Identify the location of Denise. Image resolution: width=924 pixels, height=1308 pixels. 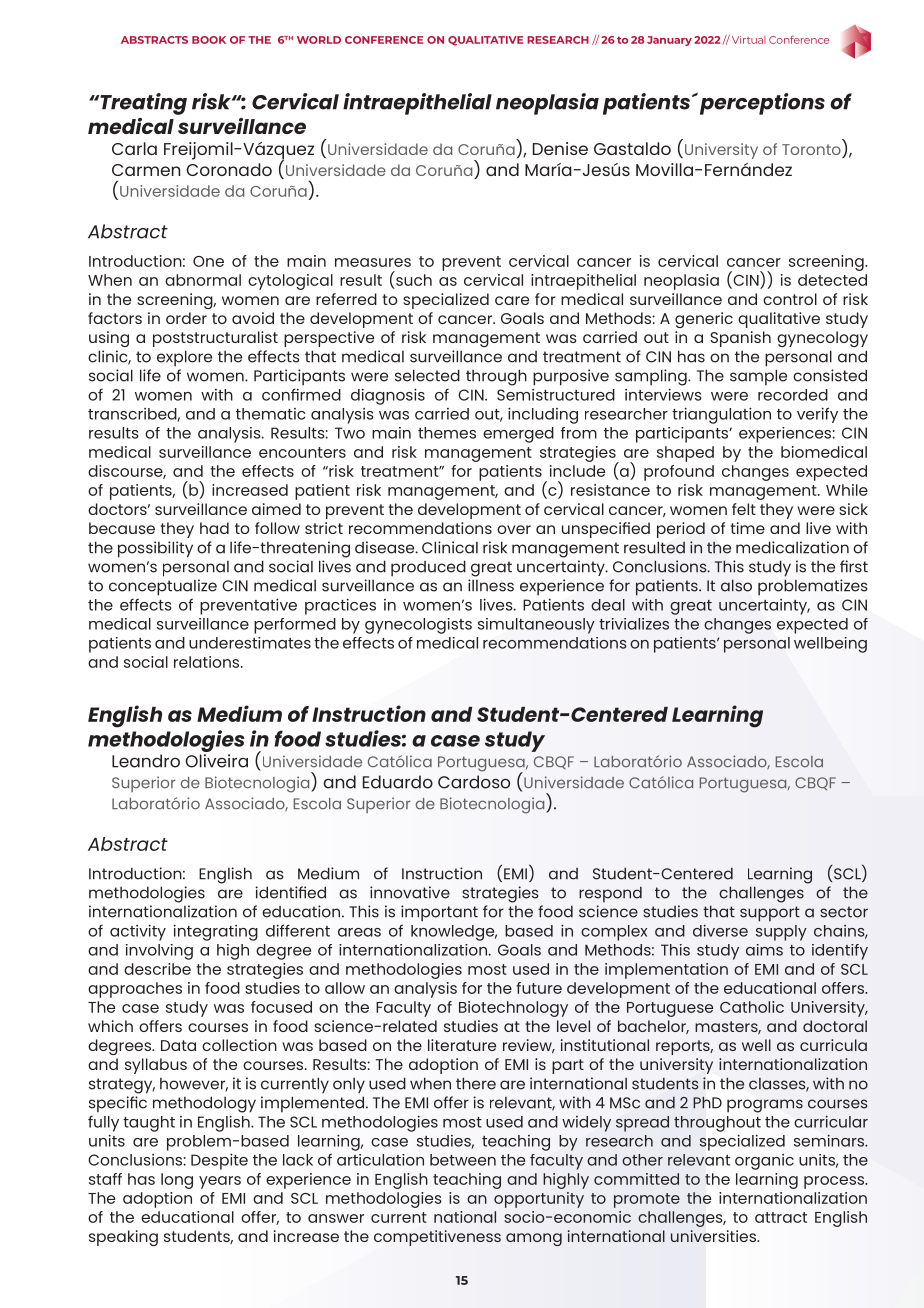
(560, 148).
